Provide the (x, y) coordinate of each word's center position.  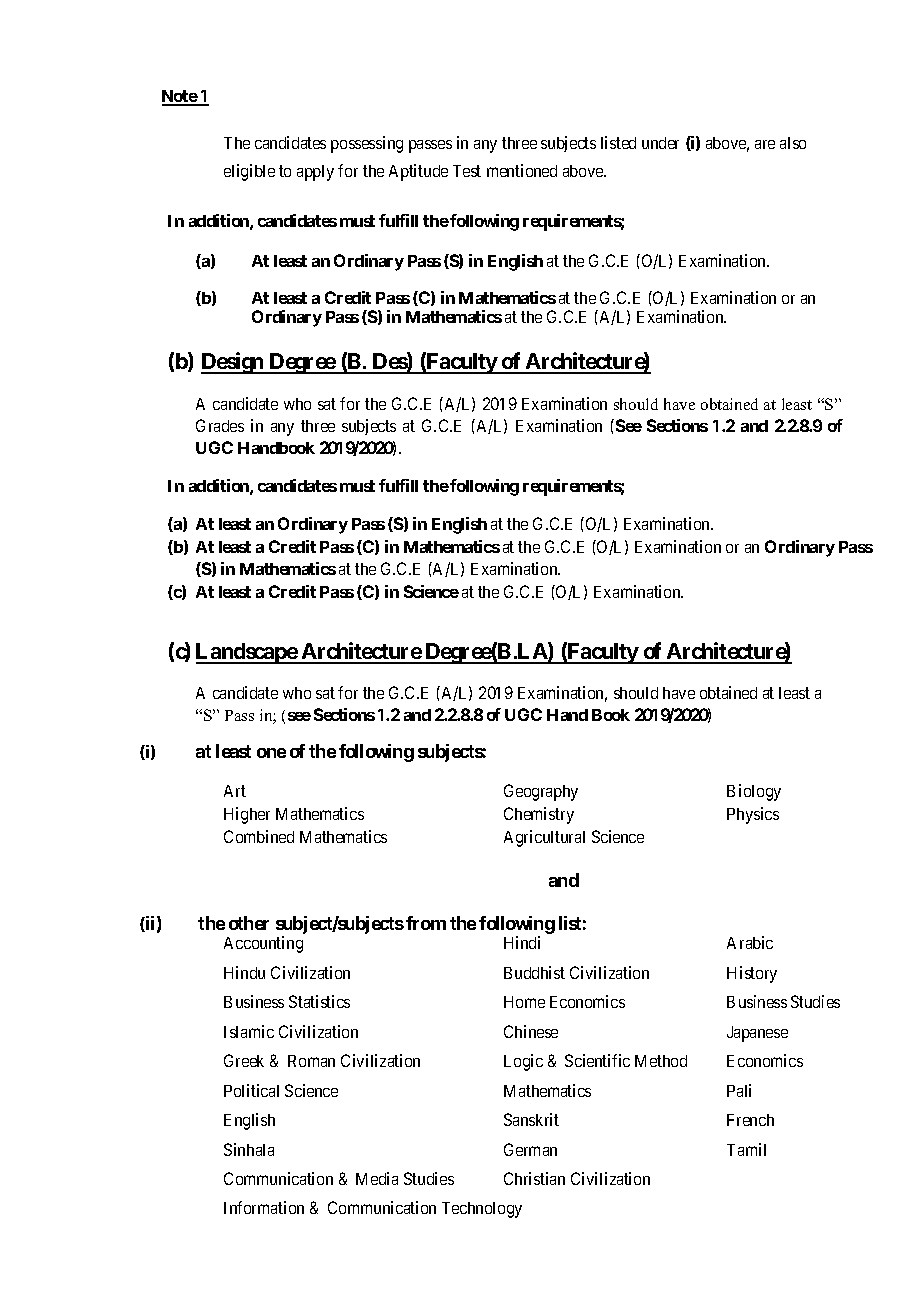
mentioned (522, 170)
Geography (541, 792)
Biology (754, 792)
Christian (534, 1178)
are (765, 144)
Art (235, 791)
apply (315, 173)
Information (264, 1207)
